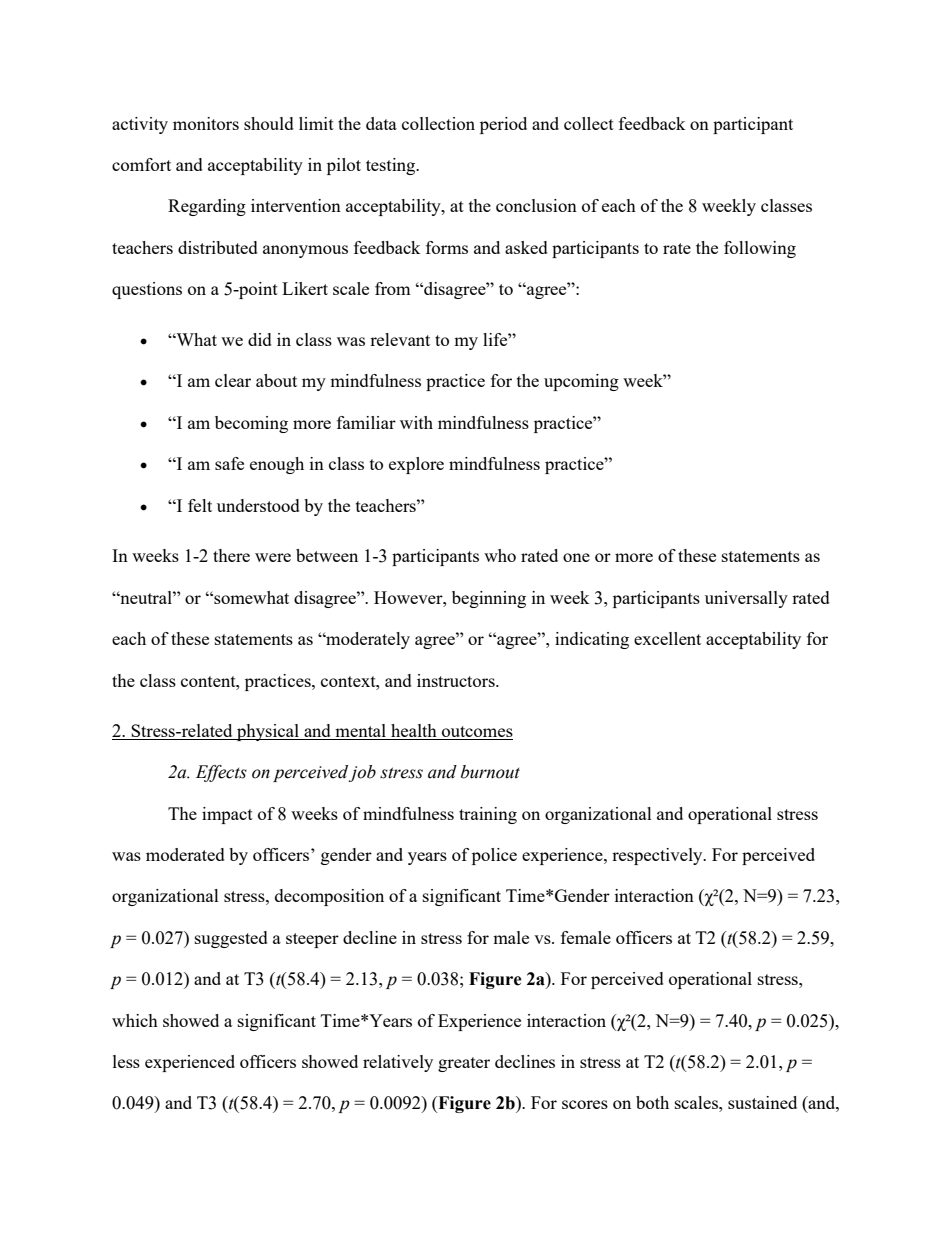 This screenshot has height=1233, width=952. I want to click on burnout, so click(490, 772).
